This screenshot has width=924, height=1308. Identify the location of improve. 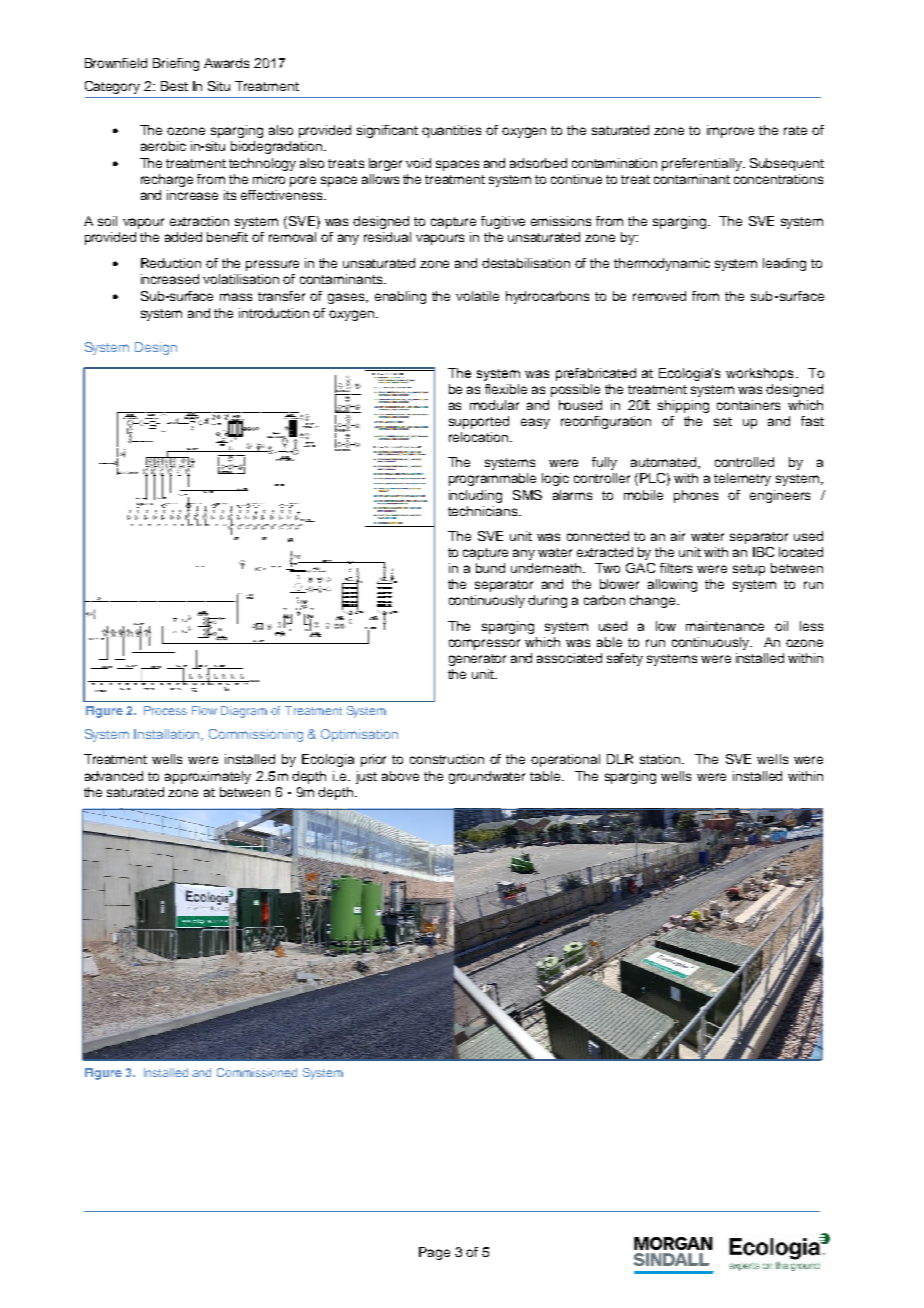
(730, 131).
